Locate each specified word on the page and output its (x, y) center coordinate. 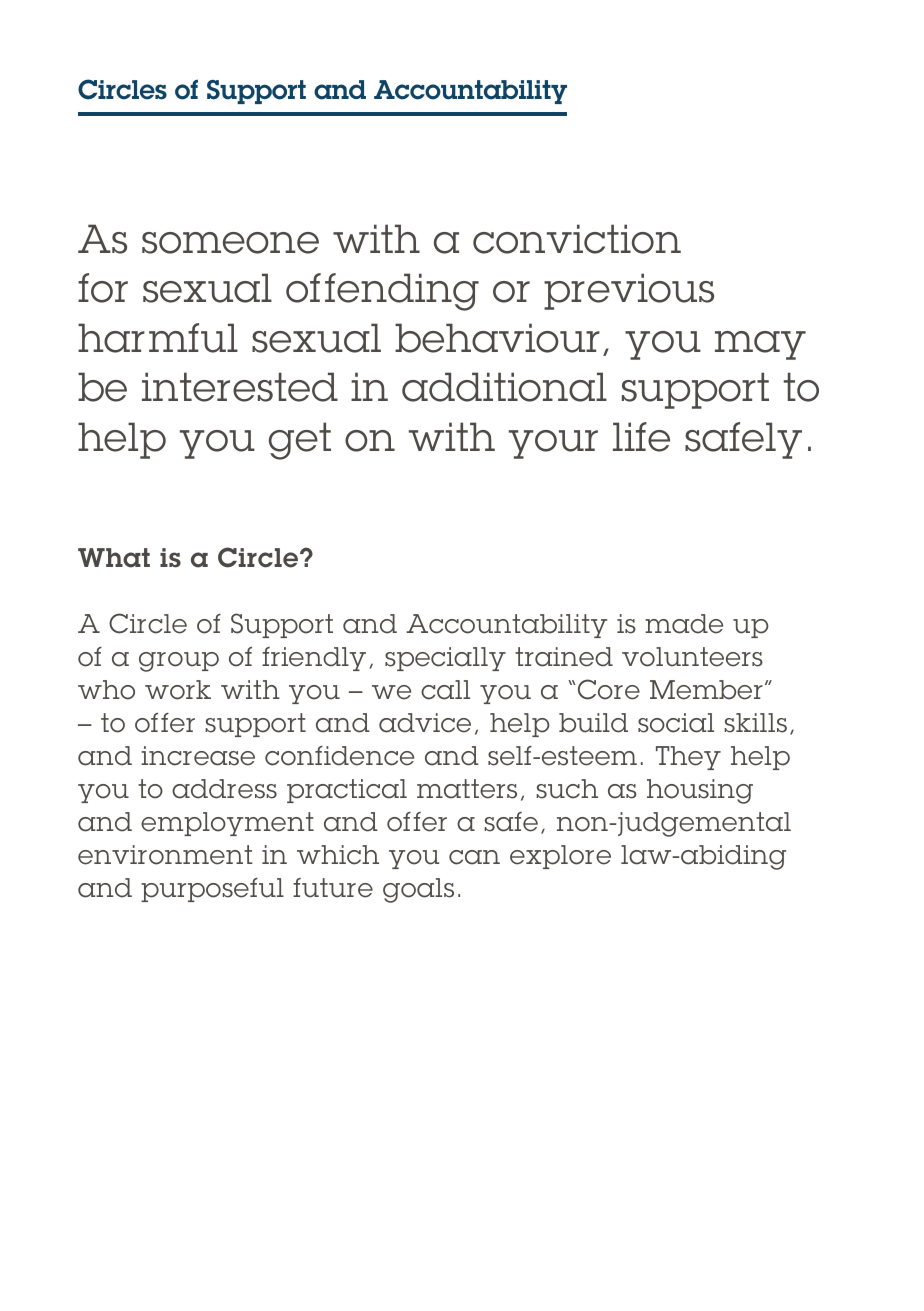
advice (425, 723)
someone (230, 243)
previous (629, 291)
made (684, 624)
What (114, 558)
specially (445, 659)
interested (240, 387)
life (641, 437)
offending (382, 292)
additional (504, 387)
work (178, 690)
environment (165, 855)
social (676, 723)
